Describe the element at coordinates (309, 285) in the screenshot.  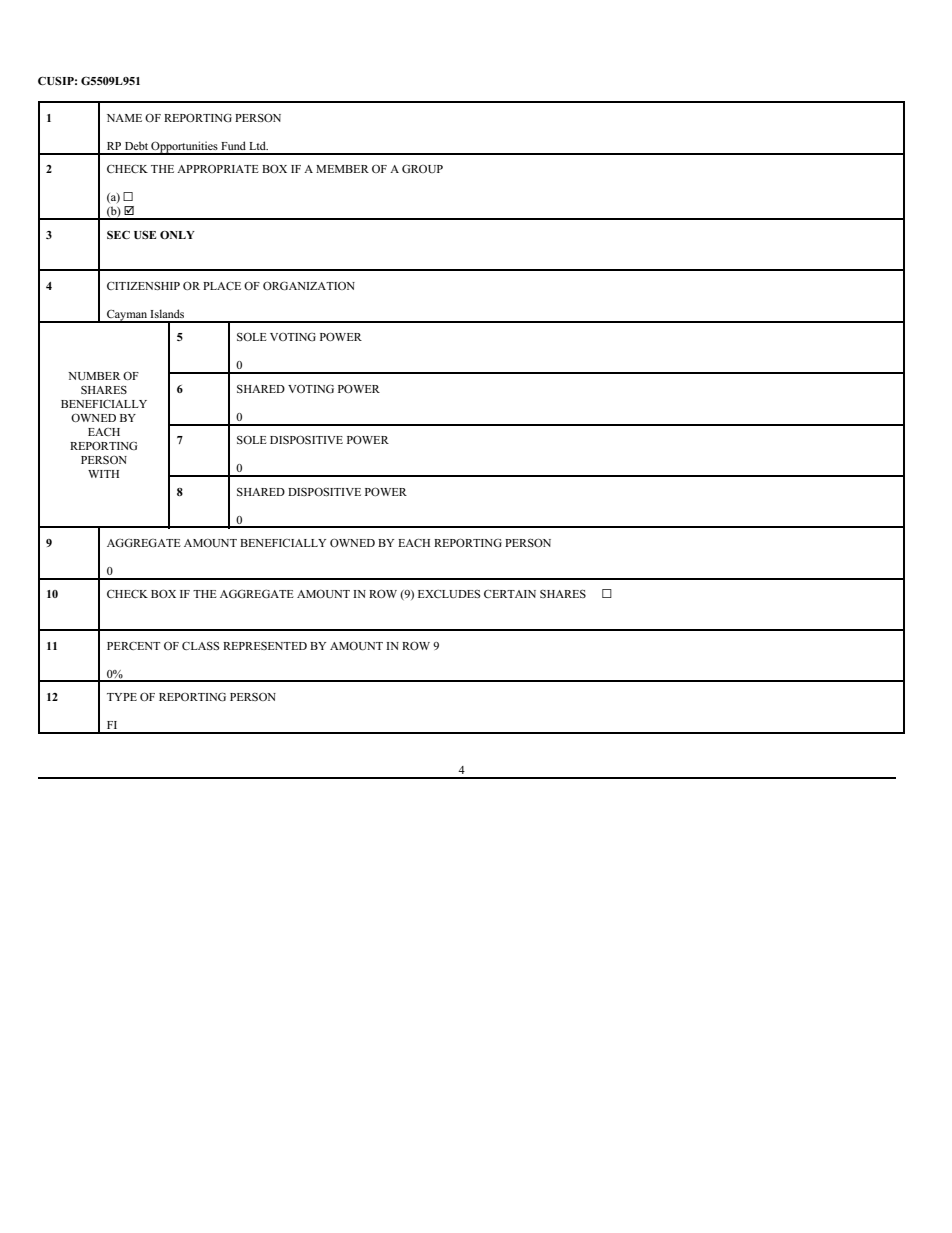
I see `ORGANIZATION` at that location.
